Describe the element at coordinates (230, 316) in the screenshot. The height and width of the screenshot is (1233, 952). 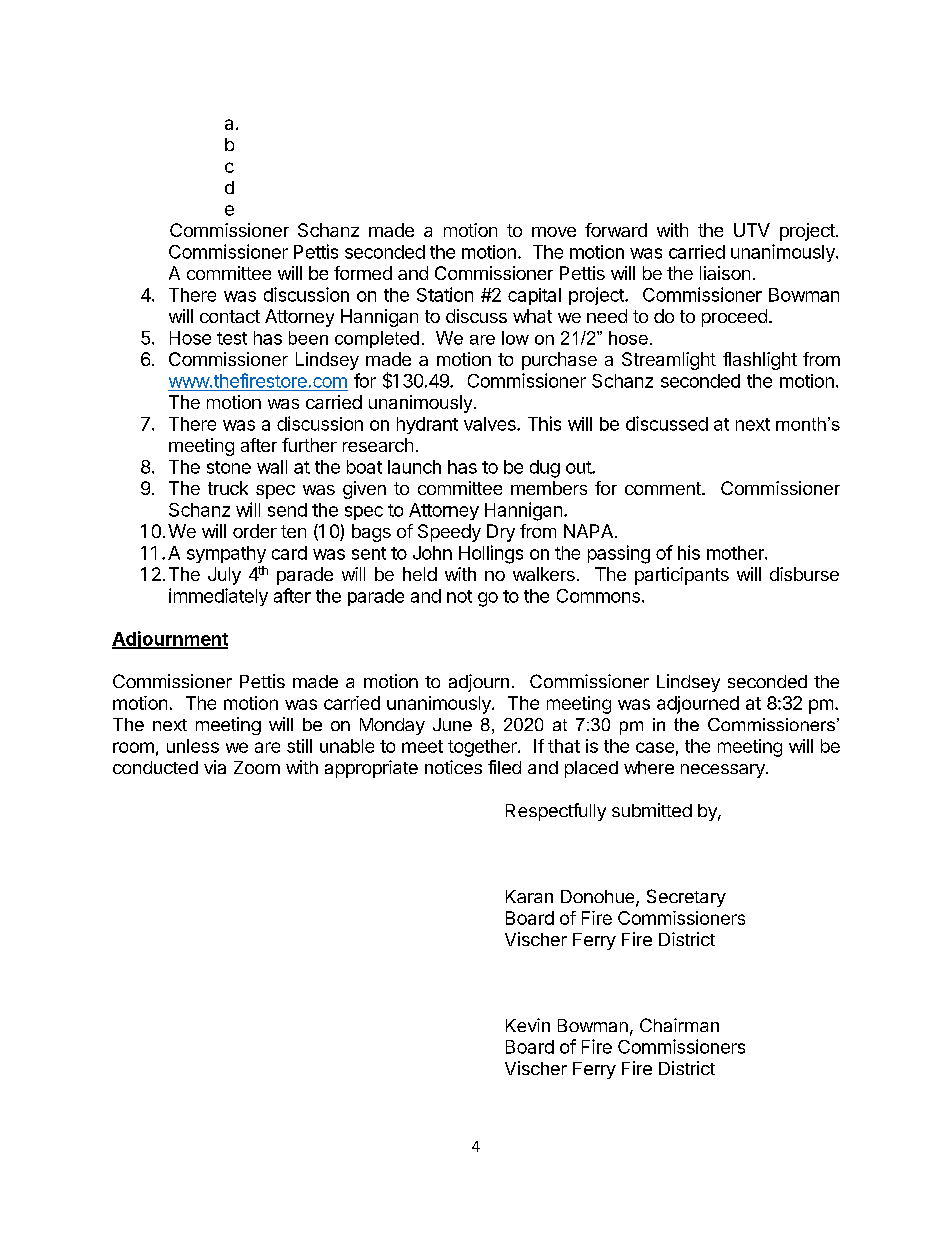
I see `contact` at that location.
